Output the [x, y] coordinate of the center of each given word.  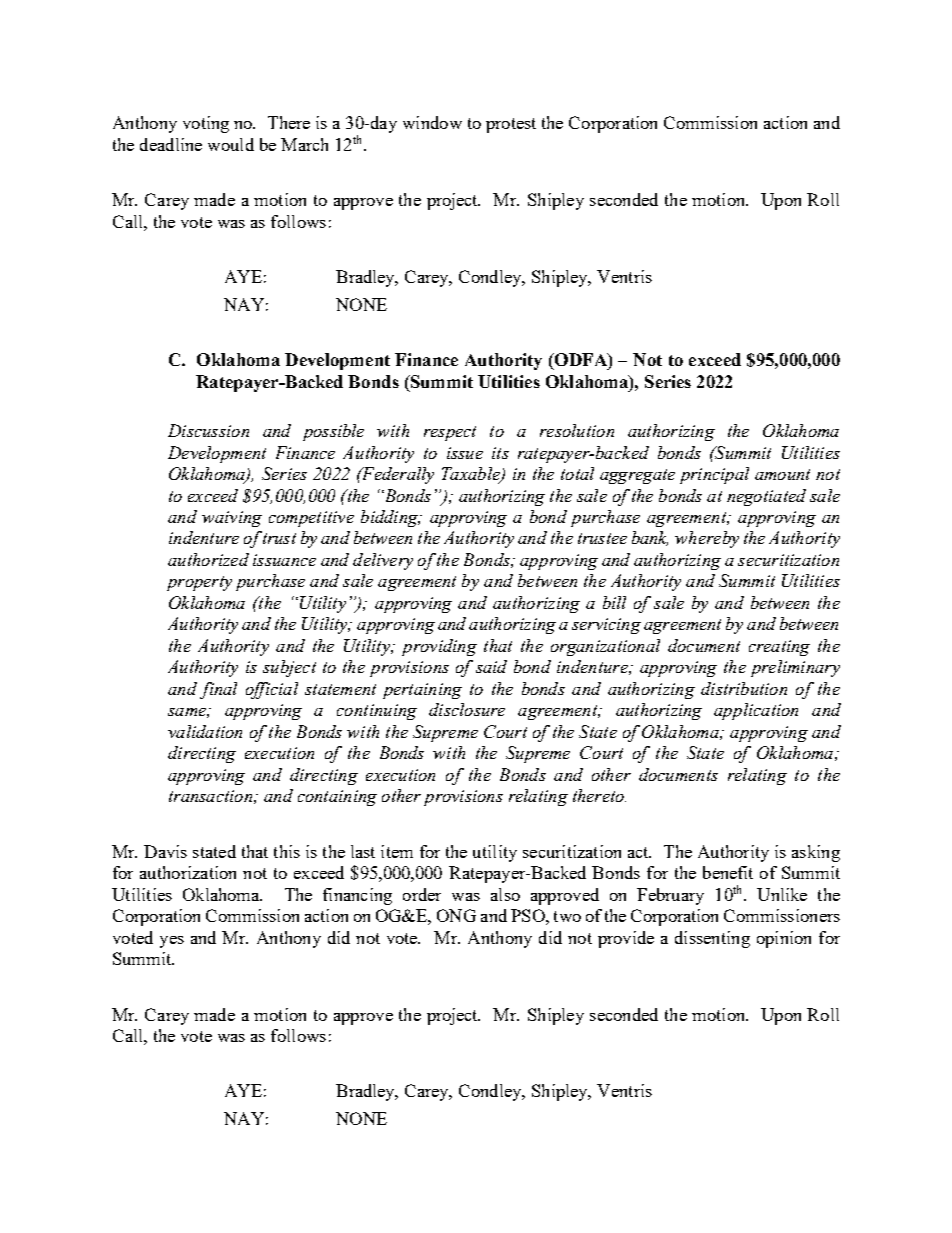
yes [172, 942]
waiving [232, 519]
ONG [456, 915]
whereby [707, 539]
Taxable [472, 475]
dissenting [712, 939]
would [231, 144]
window [432, 122]
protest [511, 125]
